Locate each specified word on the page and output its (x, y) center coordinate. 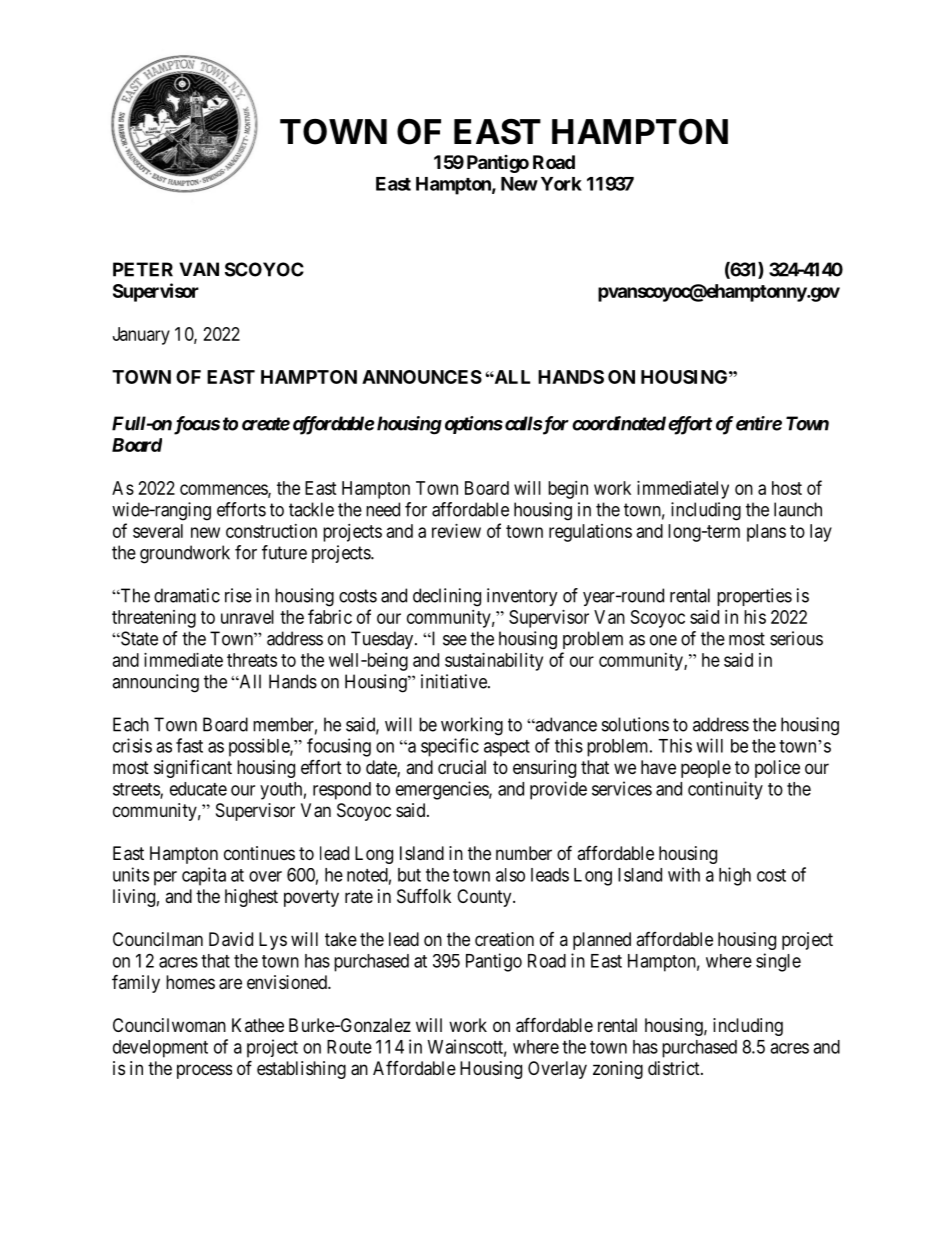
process (204, 1071)
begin (568, 490)
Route (349, 1047)
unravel (247, 617)
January (141, 336)
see (455, 640)
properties (754, 597)
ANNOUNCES (422, 377)
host (787, 488)
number (524, 853)
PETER (143, 269)
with (684, 874)
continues (259, 853)
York (561, 184)
